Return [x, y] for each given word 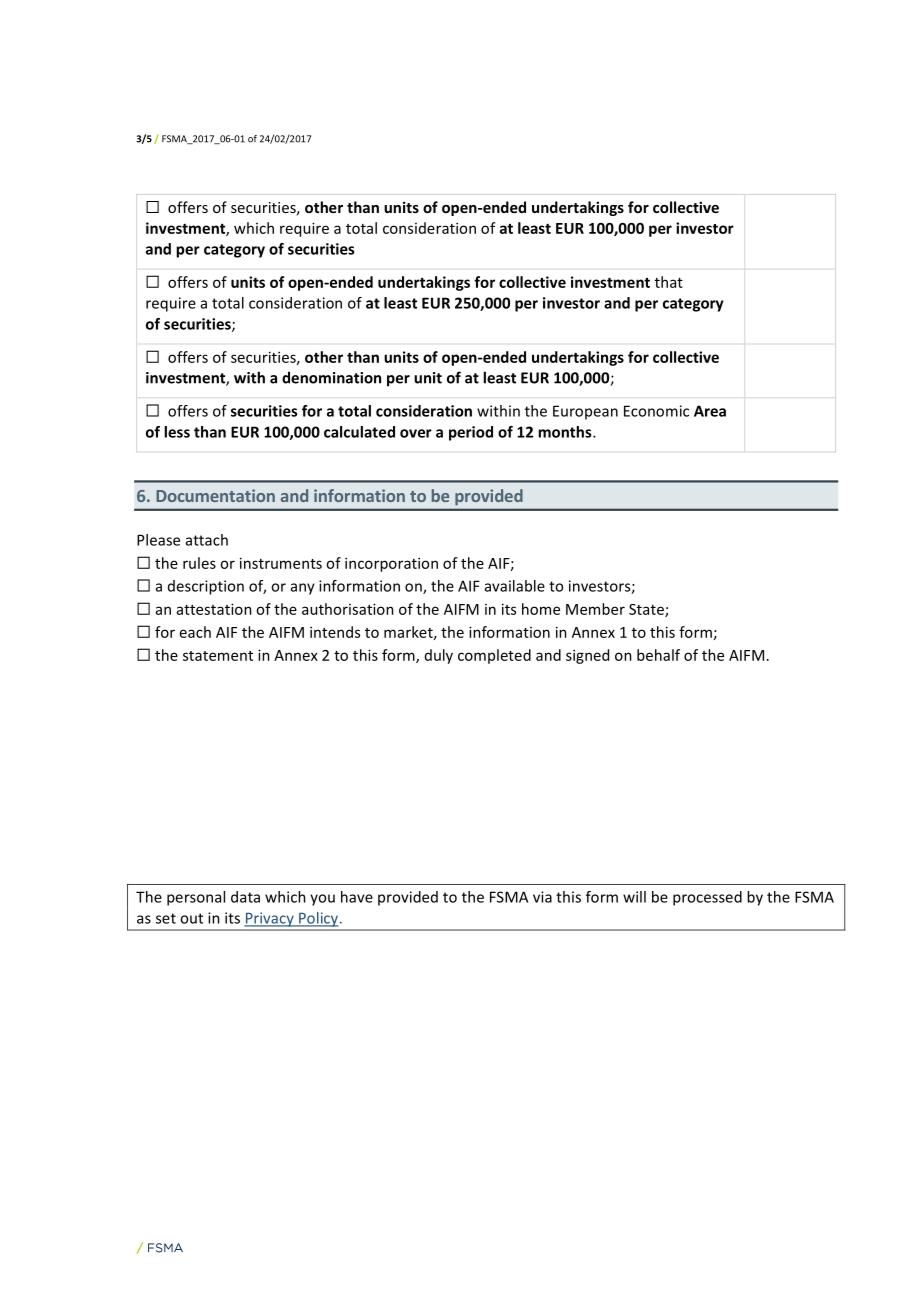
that [669, 282]
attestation [214, 609]
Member [595, 609]
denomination [331, 377]
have [357, 897]
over [416, 433]
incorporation [391, 564]
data [245, 897]
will [634, 897]
